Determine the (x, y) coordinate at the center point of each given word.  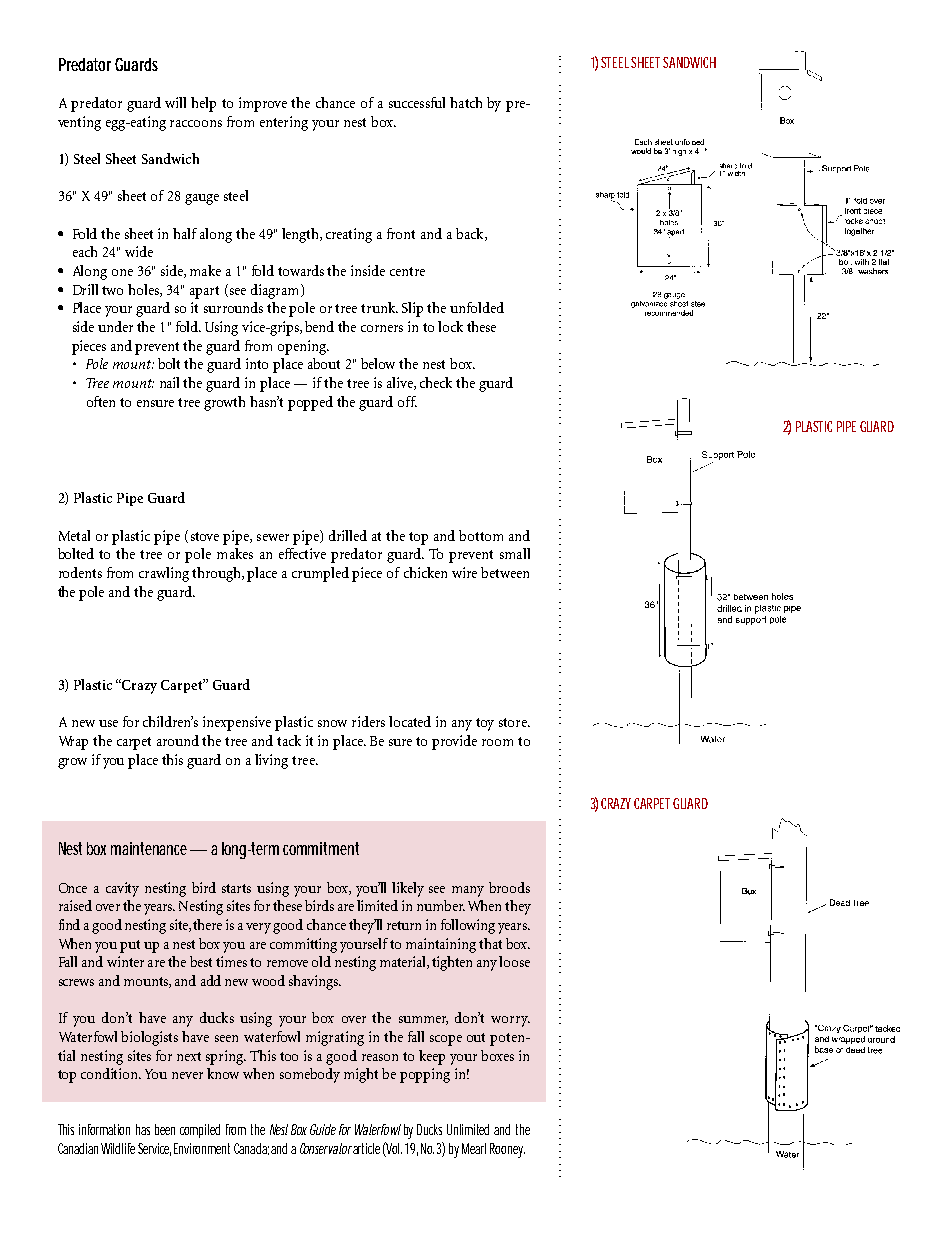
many (468, 891)
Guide (323, 1129)
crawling (164, 574)
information (104, 1129)
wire (464, 572)
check (436, 382)
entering (284, 123)
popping (425, 1075)
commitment (321, 848)
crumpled (320, 574)
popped (310, 403)
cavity (122, 889)
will (175, 102)
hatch (466, 102)
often (101, 401)
